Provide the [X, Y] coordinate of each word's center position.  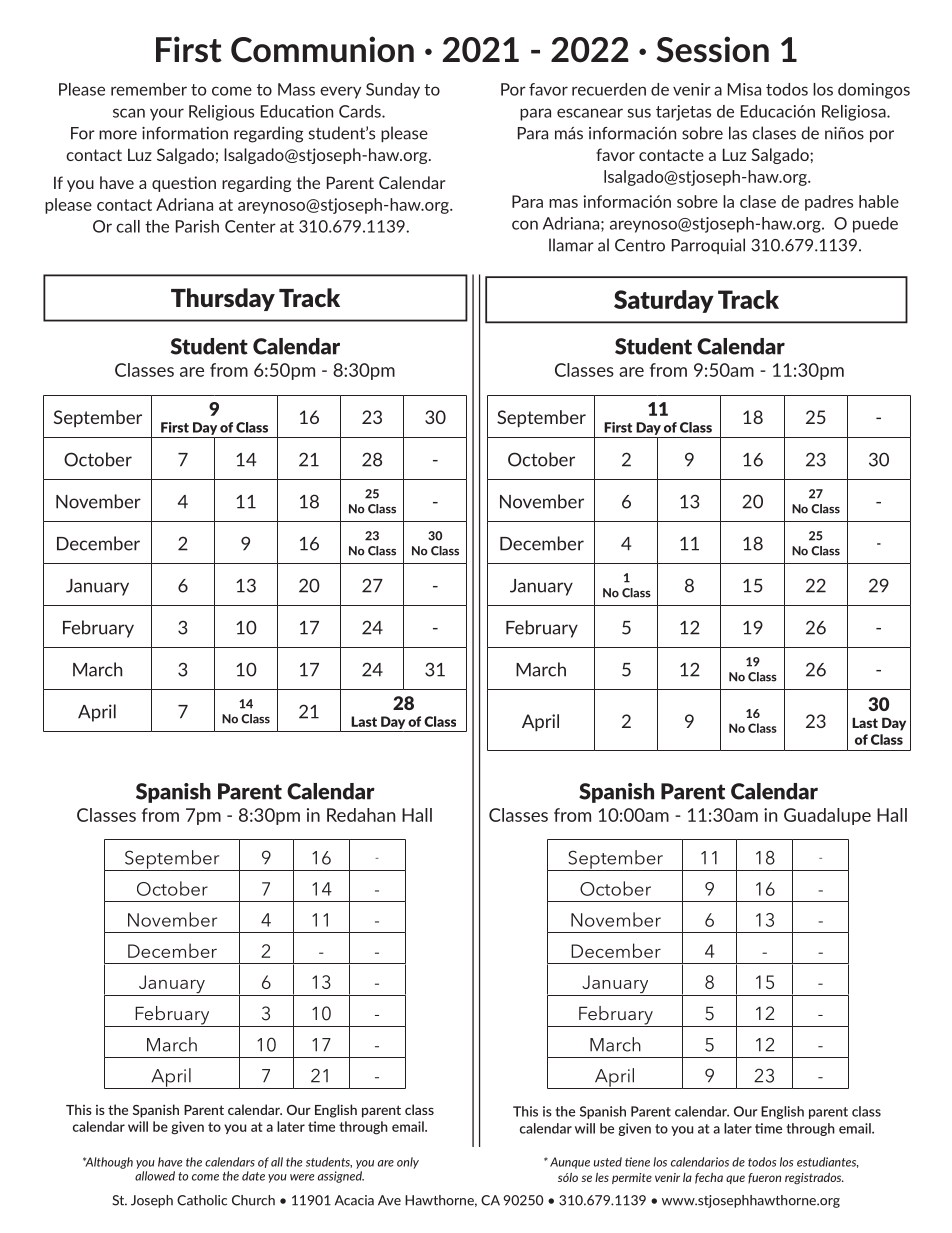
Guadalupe [827, 816]
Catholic [202, 1200]
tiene [637, 1162]
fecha [709, 1178]
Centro [640, 245]
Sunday [393, 91]
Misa [744, 89]
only [408, 1163]
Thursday [223, 299]
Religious [221, 113]
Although [108, 1163]
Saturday [664, 301]
